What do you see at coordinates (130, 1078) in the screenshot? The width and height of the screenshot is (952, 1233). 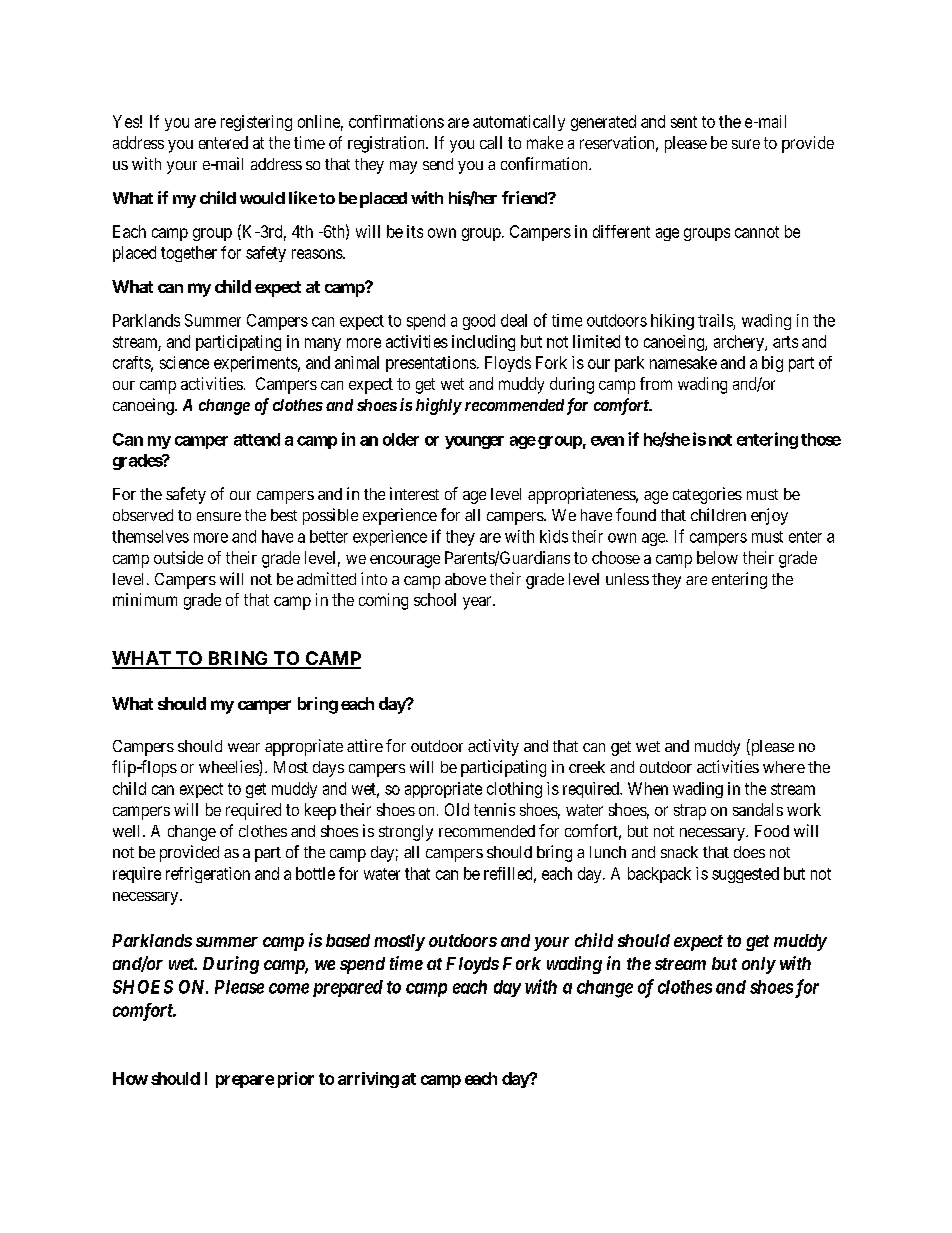 I see `How` at bounding box center [130, 1078].
